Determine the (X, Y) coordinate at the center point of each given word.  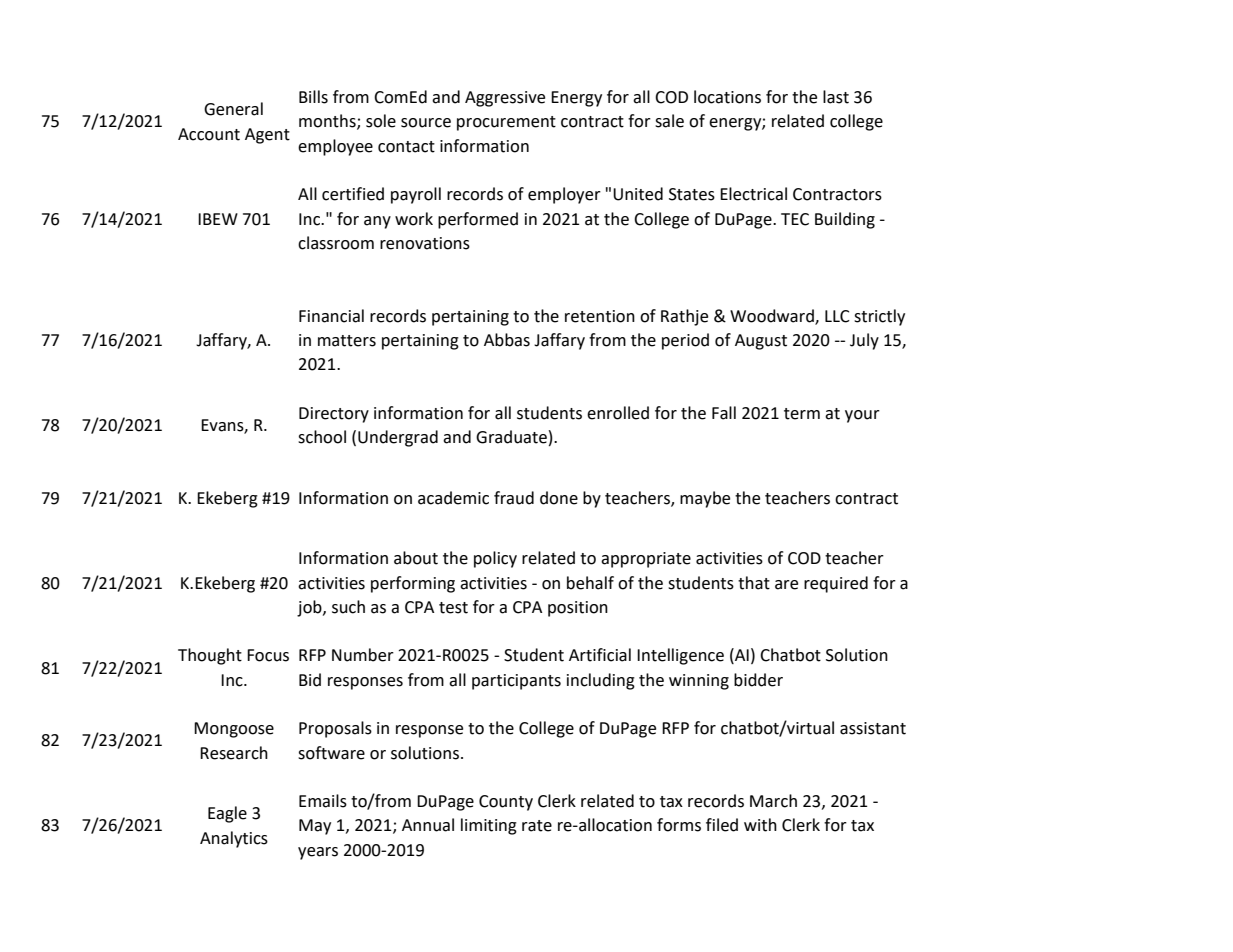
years (318, 853)
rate (537, 826)
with (760, 825)
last (836, 97)
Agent (267, 136)
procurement (506, 123)
